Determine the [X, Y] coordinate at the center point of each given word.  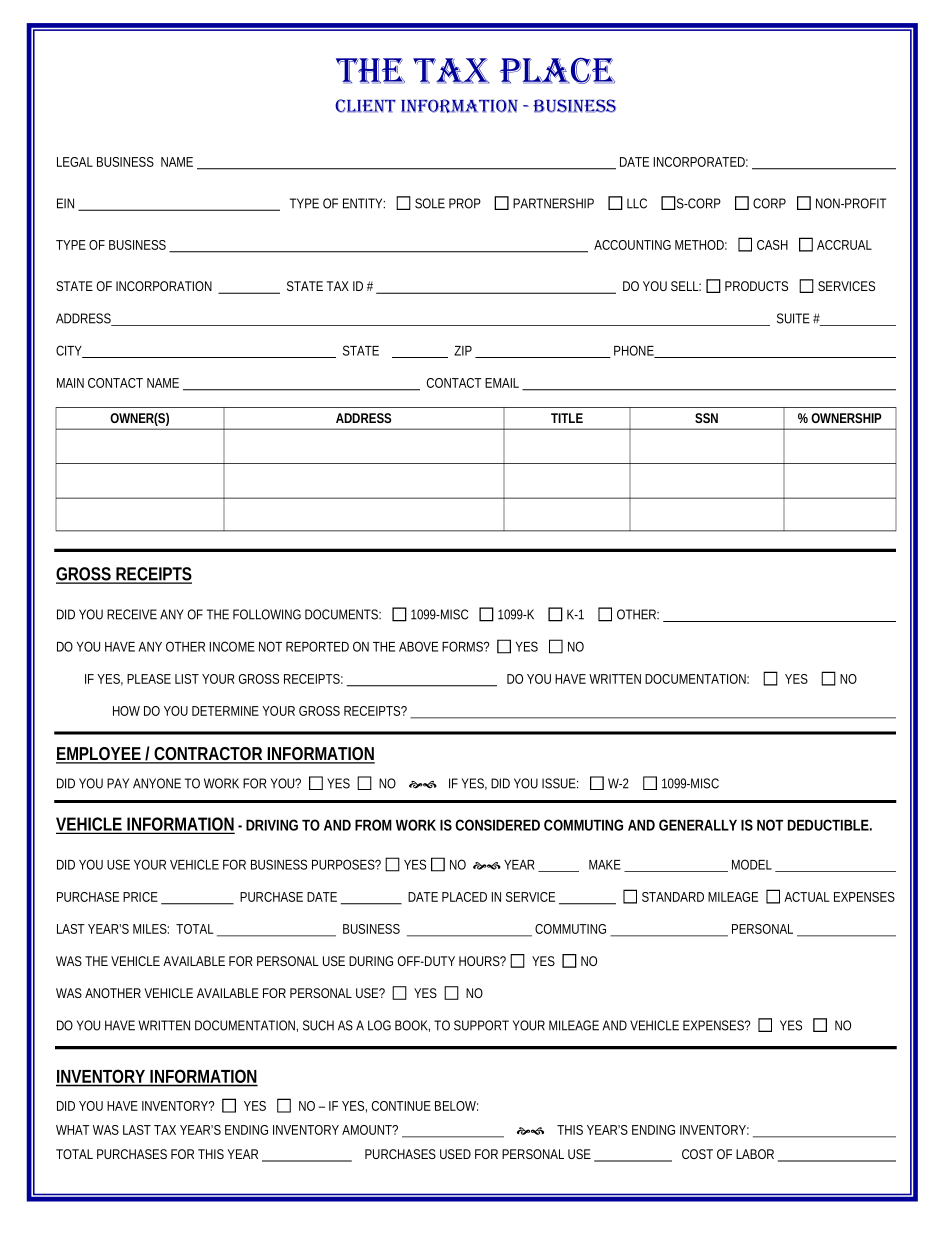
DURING [371, 961]
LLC [637, 203]
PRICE [140, 897]
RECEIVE [132, 614]
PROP [465, 203]
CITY [70, 351]
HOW [126, 711]
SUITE [793, 318]
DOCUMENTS [343, 614]
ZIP [463, 351]
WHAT [73, 1130]
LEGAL [75, 162]
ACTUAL [807, 897]
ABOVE [418, 646]
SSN [706, 418]
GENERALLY [698, 825]
